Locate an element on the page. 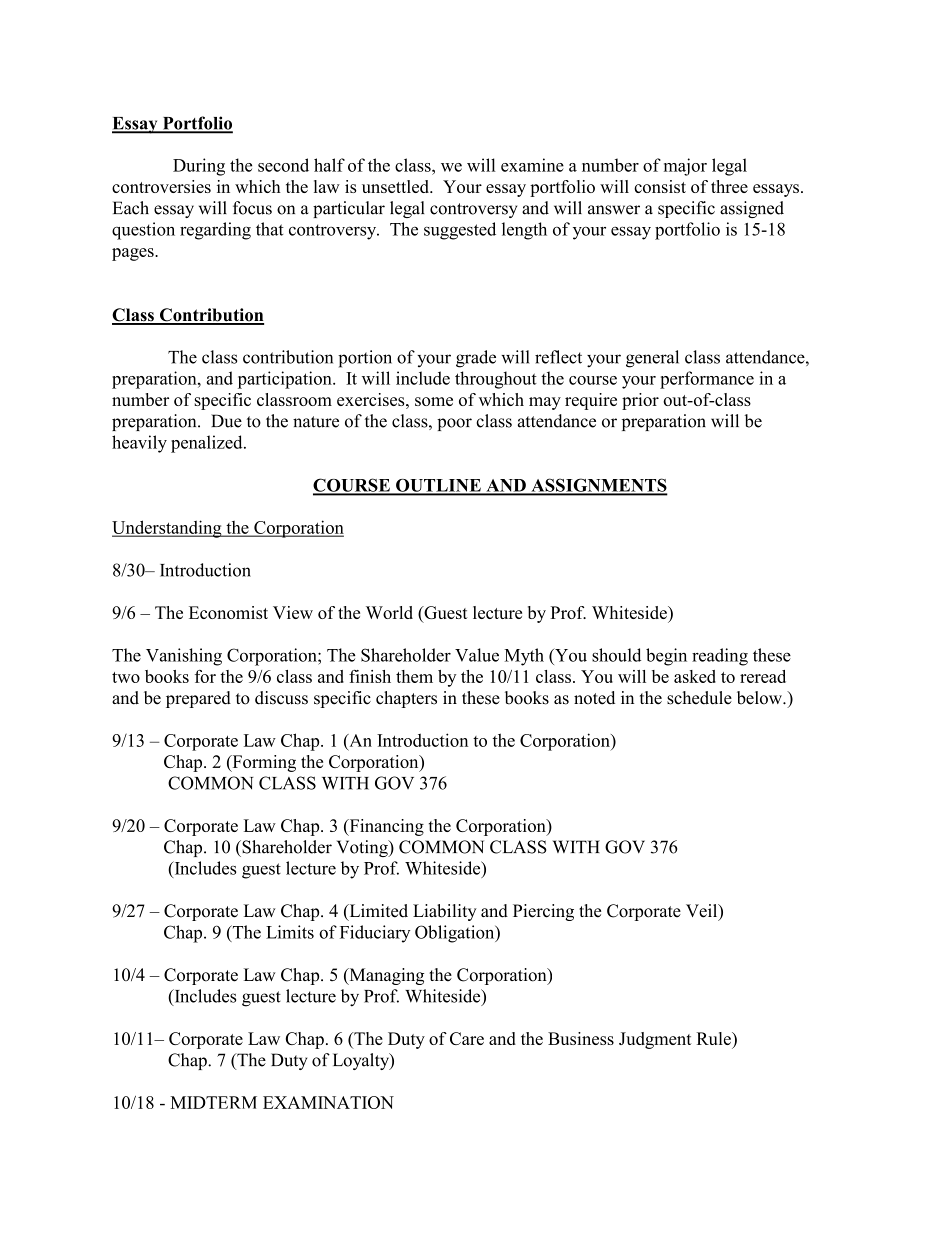  Veil is located at coordinates (703, 912).
